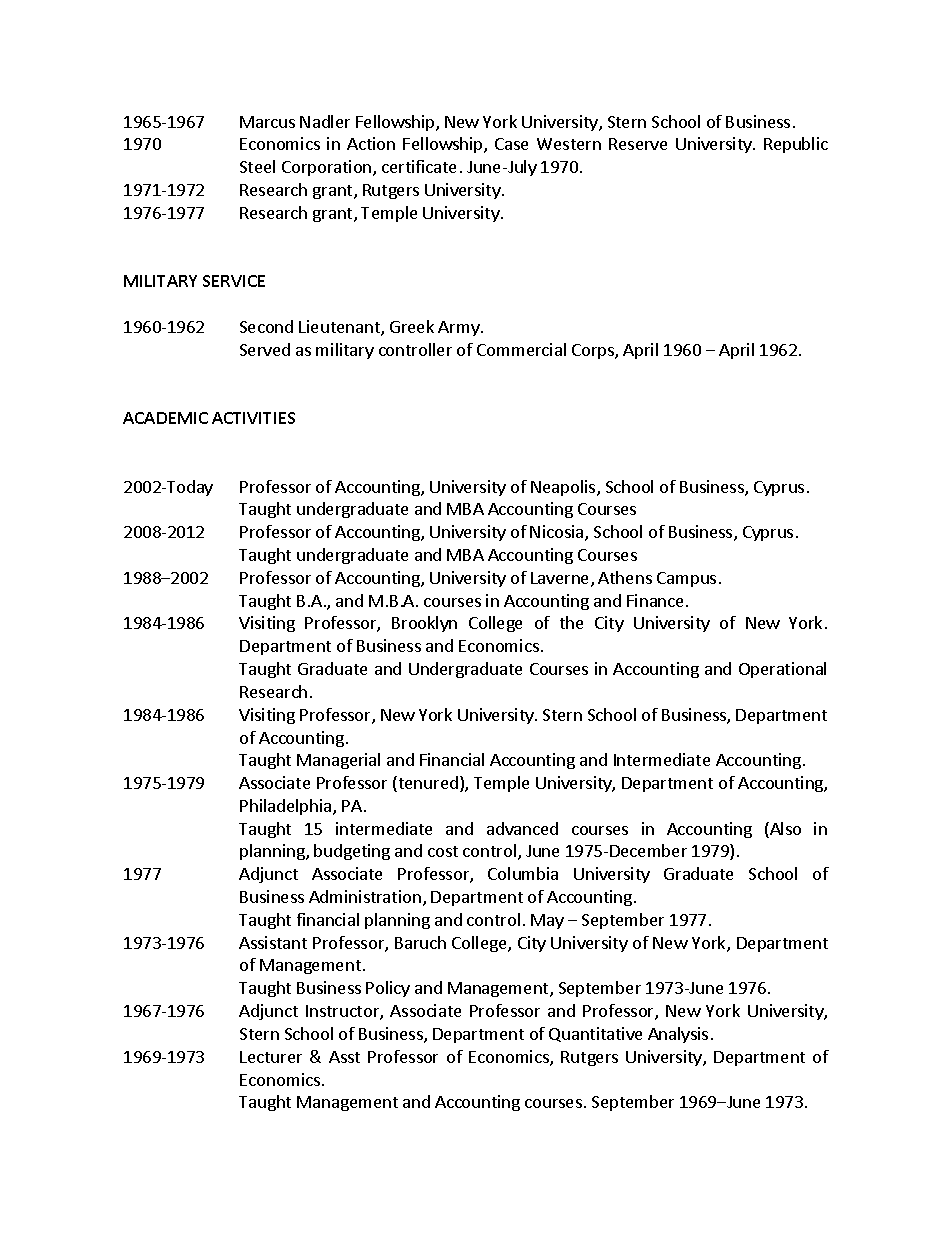  I want to click on Analysis, so click(678, 1035).
